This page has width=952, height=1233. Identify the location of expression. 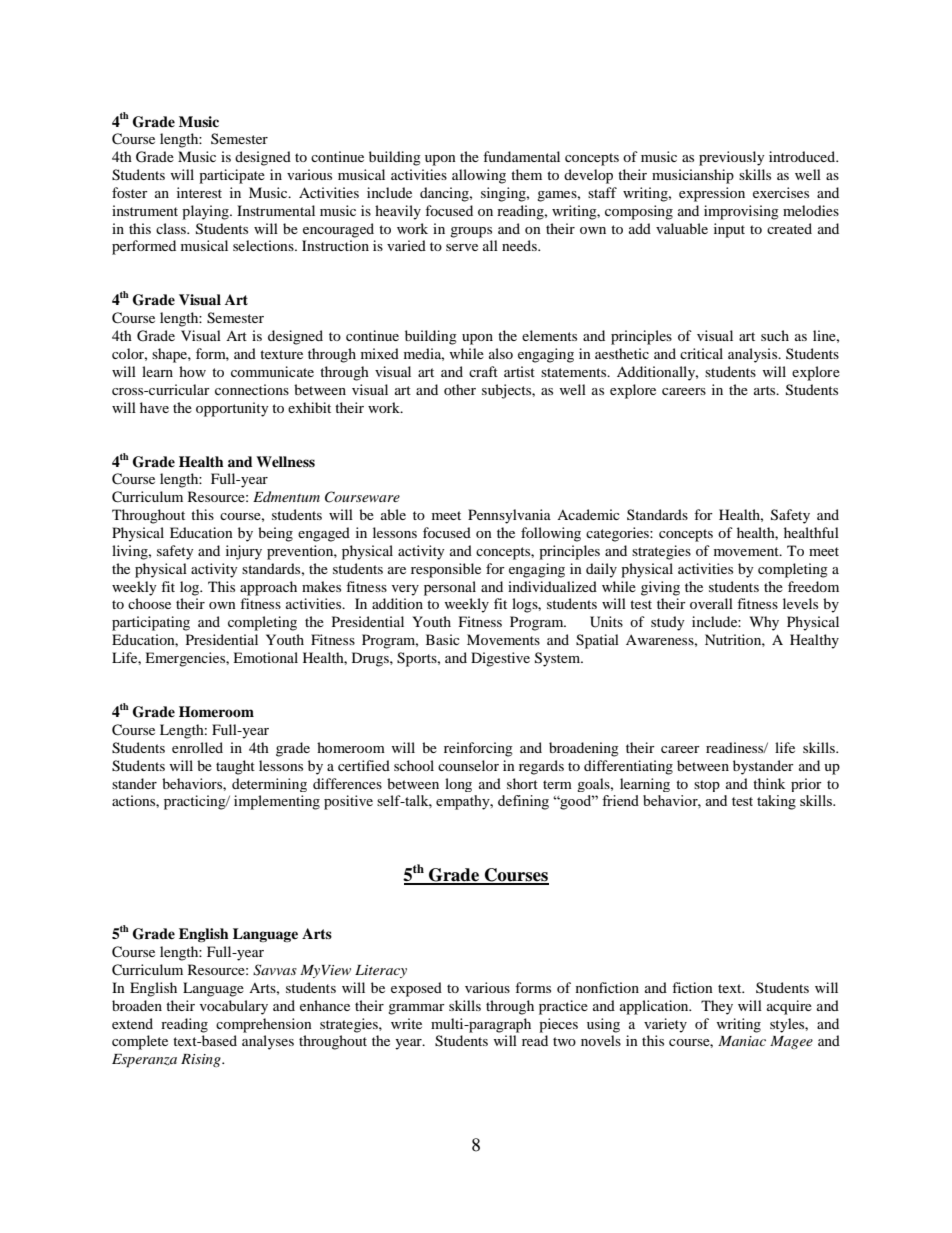
(712, 194).
